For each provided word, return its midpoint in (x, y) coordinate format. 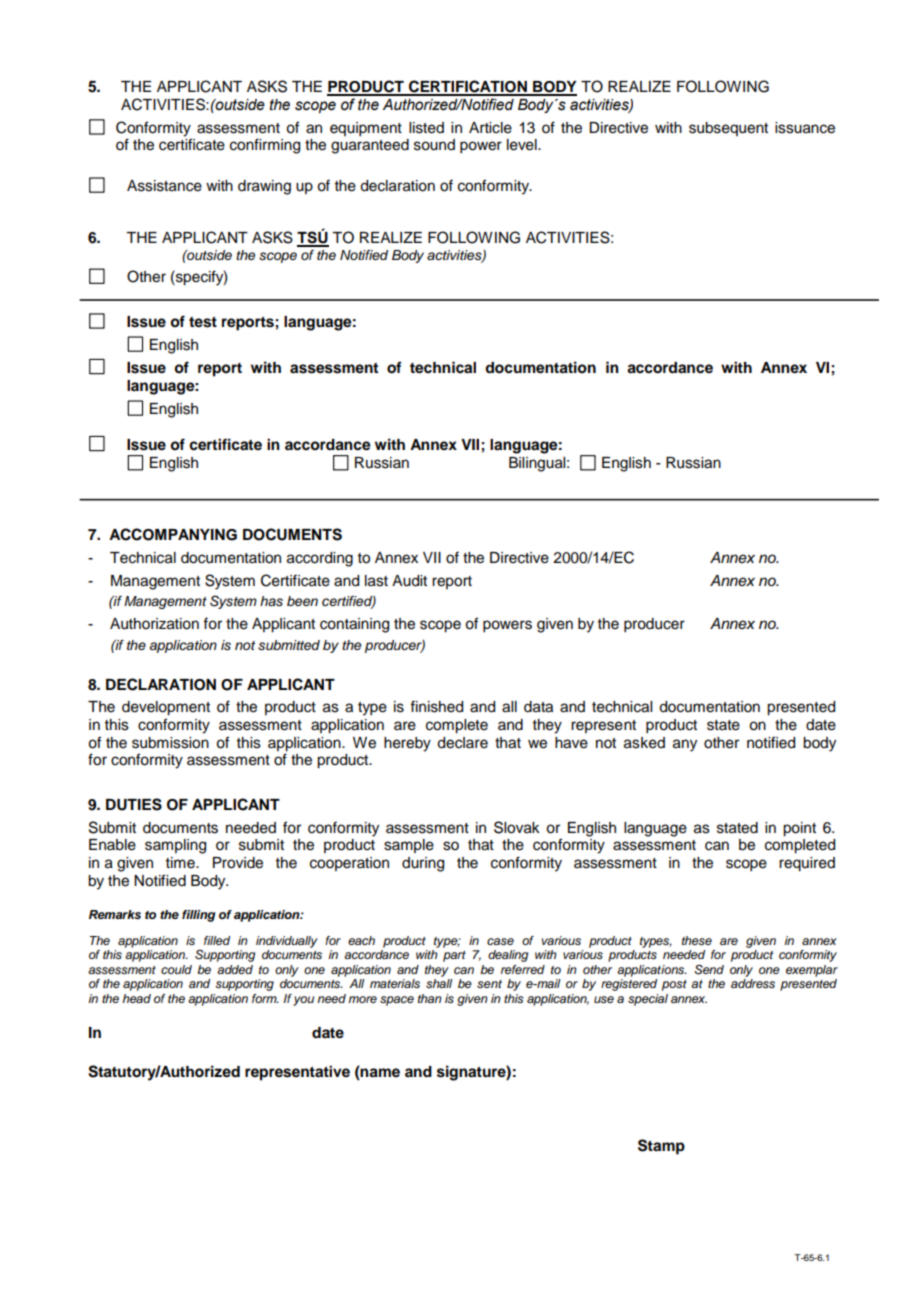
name (379, 1072)
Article (490, 128)
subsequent (728, 129)
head (136, 998)
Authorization (154, 624)
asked (644, 743)
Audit (409, 581)
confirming (265, 146)
